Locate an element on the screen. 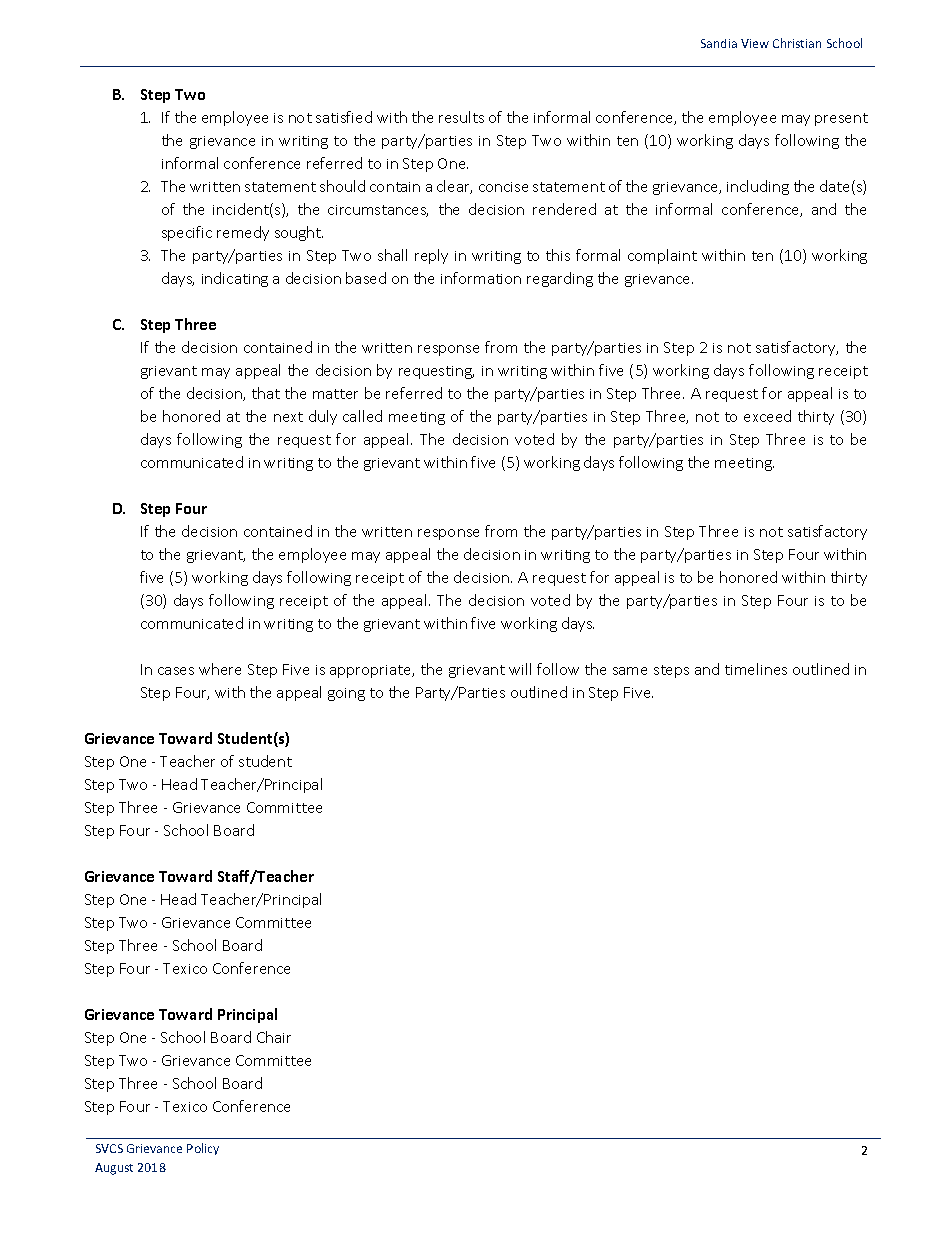 The image size is (952, 1233). Policy is located at coordinates (203, 1149).
